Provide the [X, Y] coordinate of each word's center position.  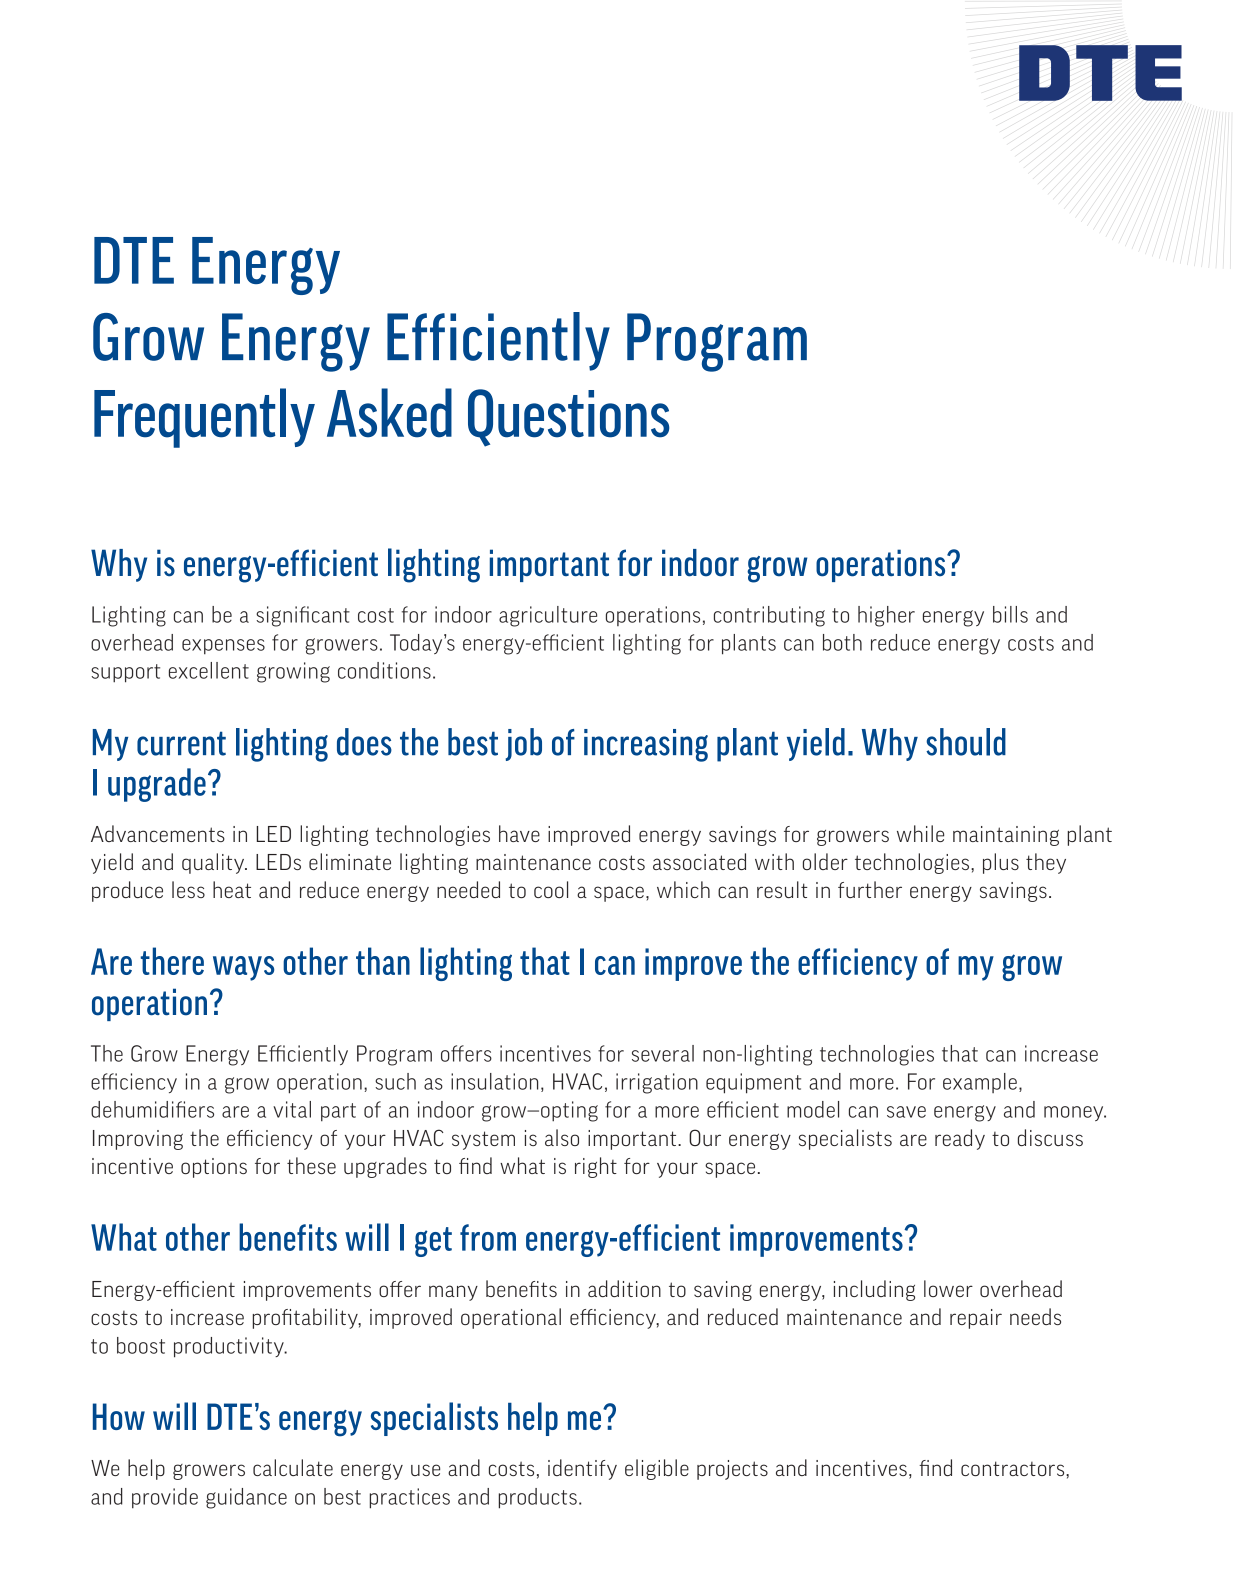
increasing [646, 745]
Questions [569, 418]
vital [292, 1109]
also [562, 1137]
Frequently [204, 418]
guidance [246, 1498]
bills [1010, 614]
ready [960, 1139]
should [966, 742]
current [181, 743]
